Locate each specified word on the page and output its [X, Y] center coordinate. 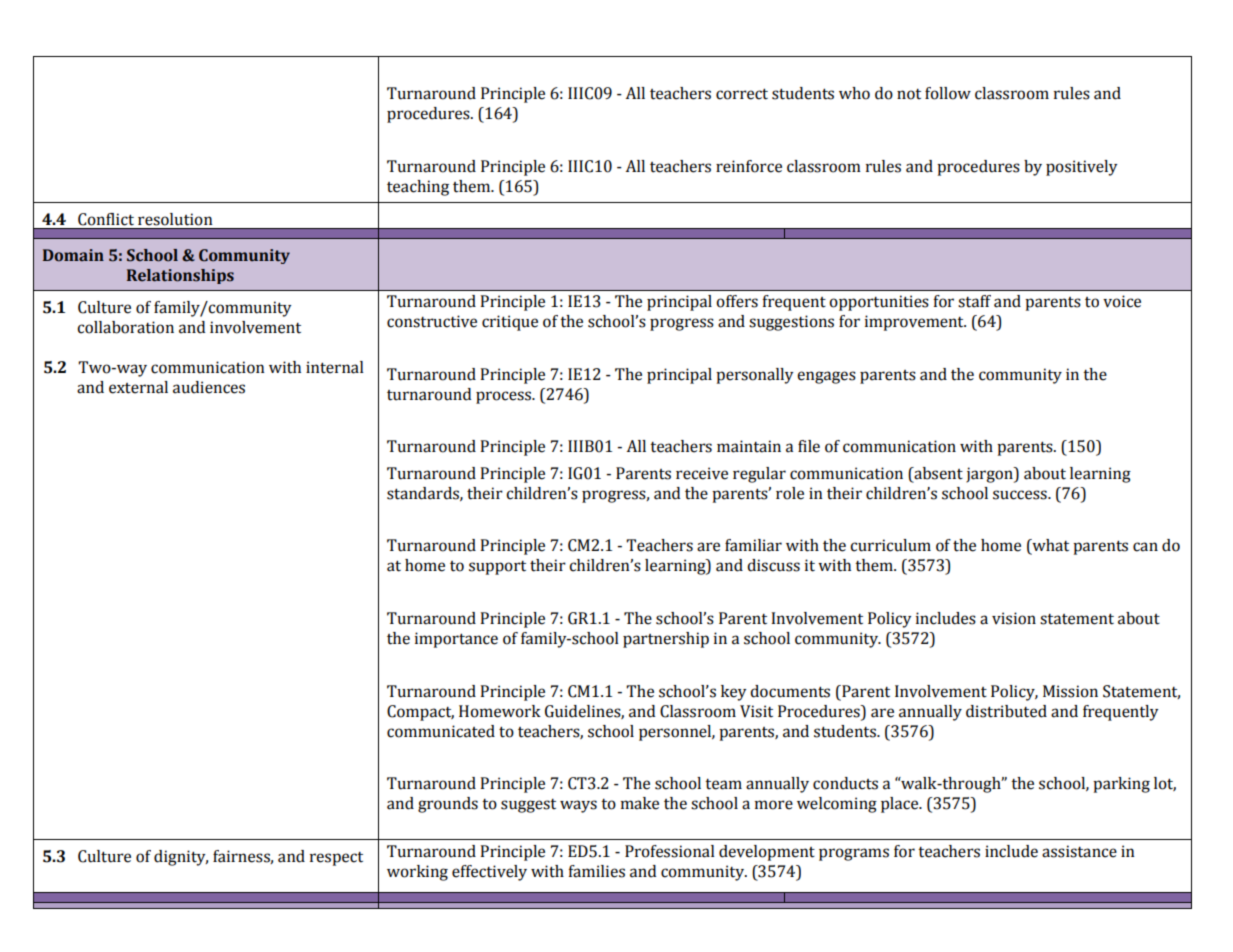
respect [336, 859]
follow [948, 93]
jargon [990, 475]
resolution [175, 219]
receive [702, 473]
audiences [209, 387]
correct [742, 94]
